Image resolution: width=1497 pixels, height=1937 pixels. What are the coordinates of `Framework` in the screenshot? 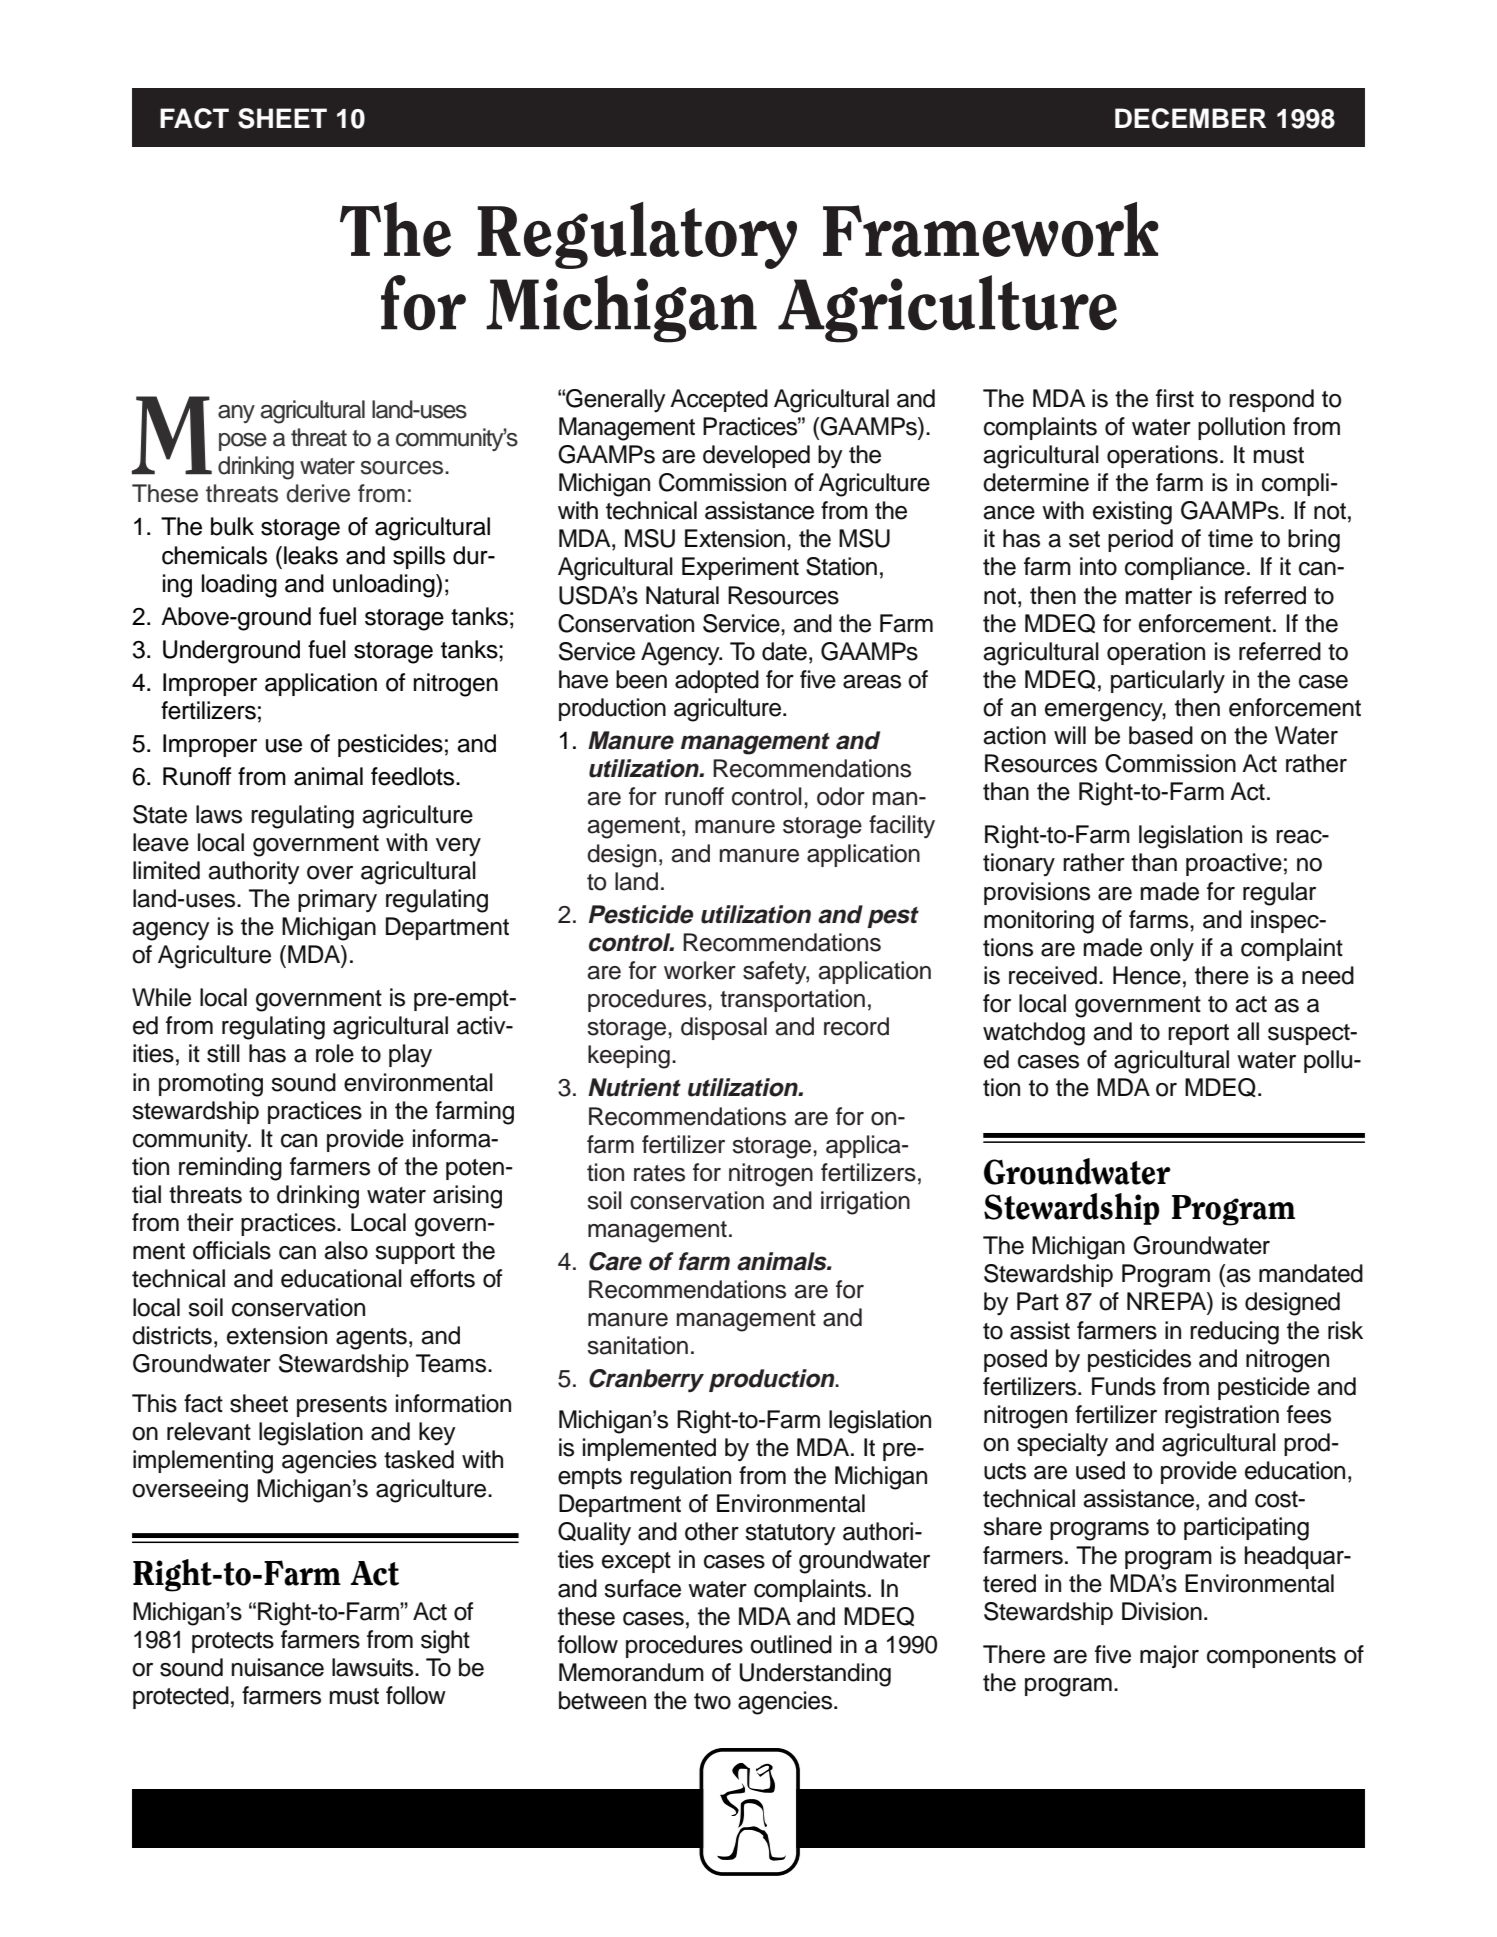 It's located at (991, 229).
